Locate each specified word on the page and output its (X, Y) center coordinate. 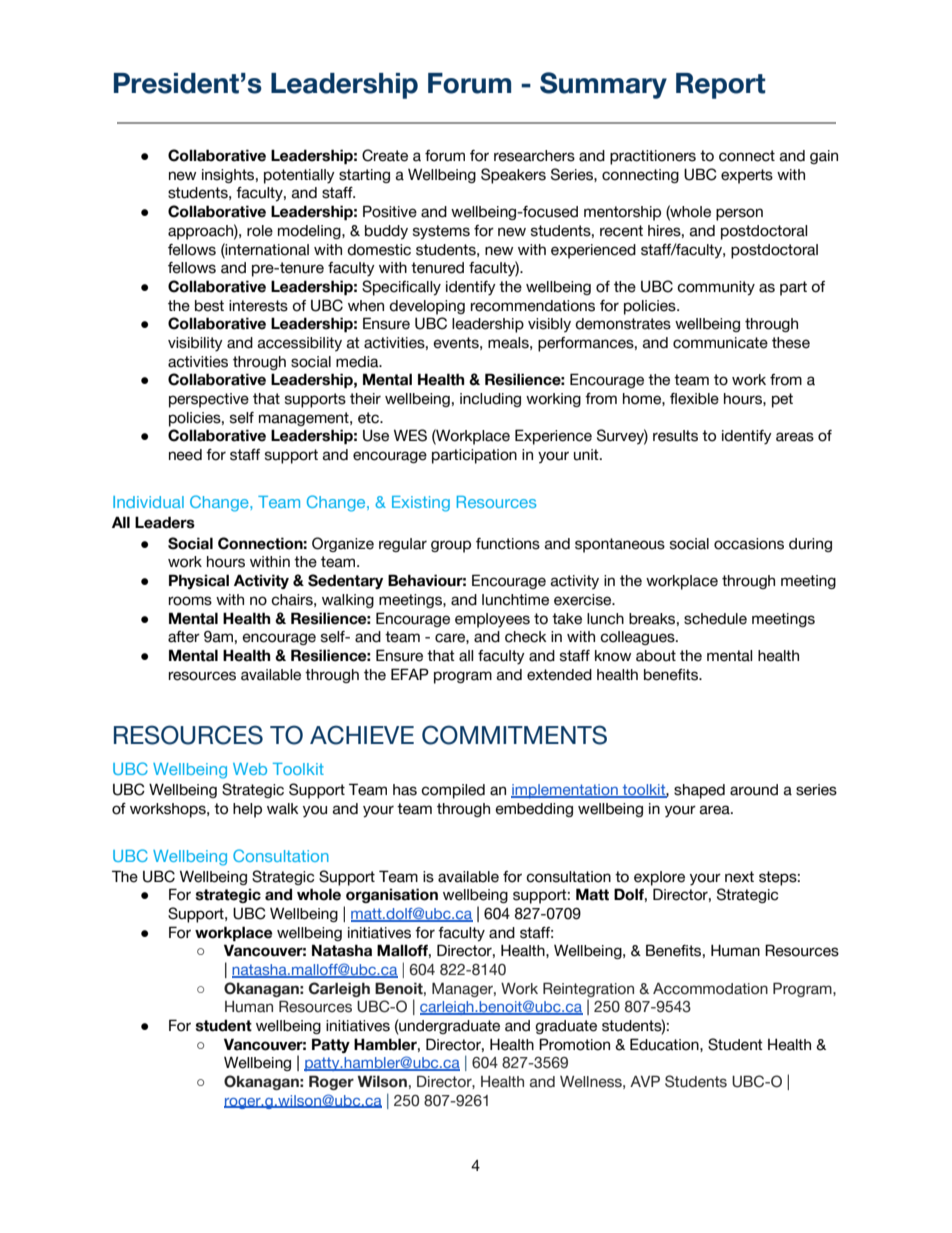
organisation (392, 895)
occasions (749, 544)
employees (492, 620)
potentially (299, 176)
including (490, 400)
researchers (534, 156)
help (247, 810)
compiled (453, 791)
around (754, 790)
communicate (720, 343)
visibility (195, 344)
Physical (199, 581)
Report (721, 86)
